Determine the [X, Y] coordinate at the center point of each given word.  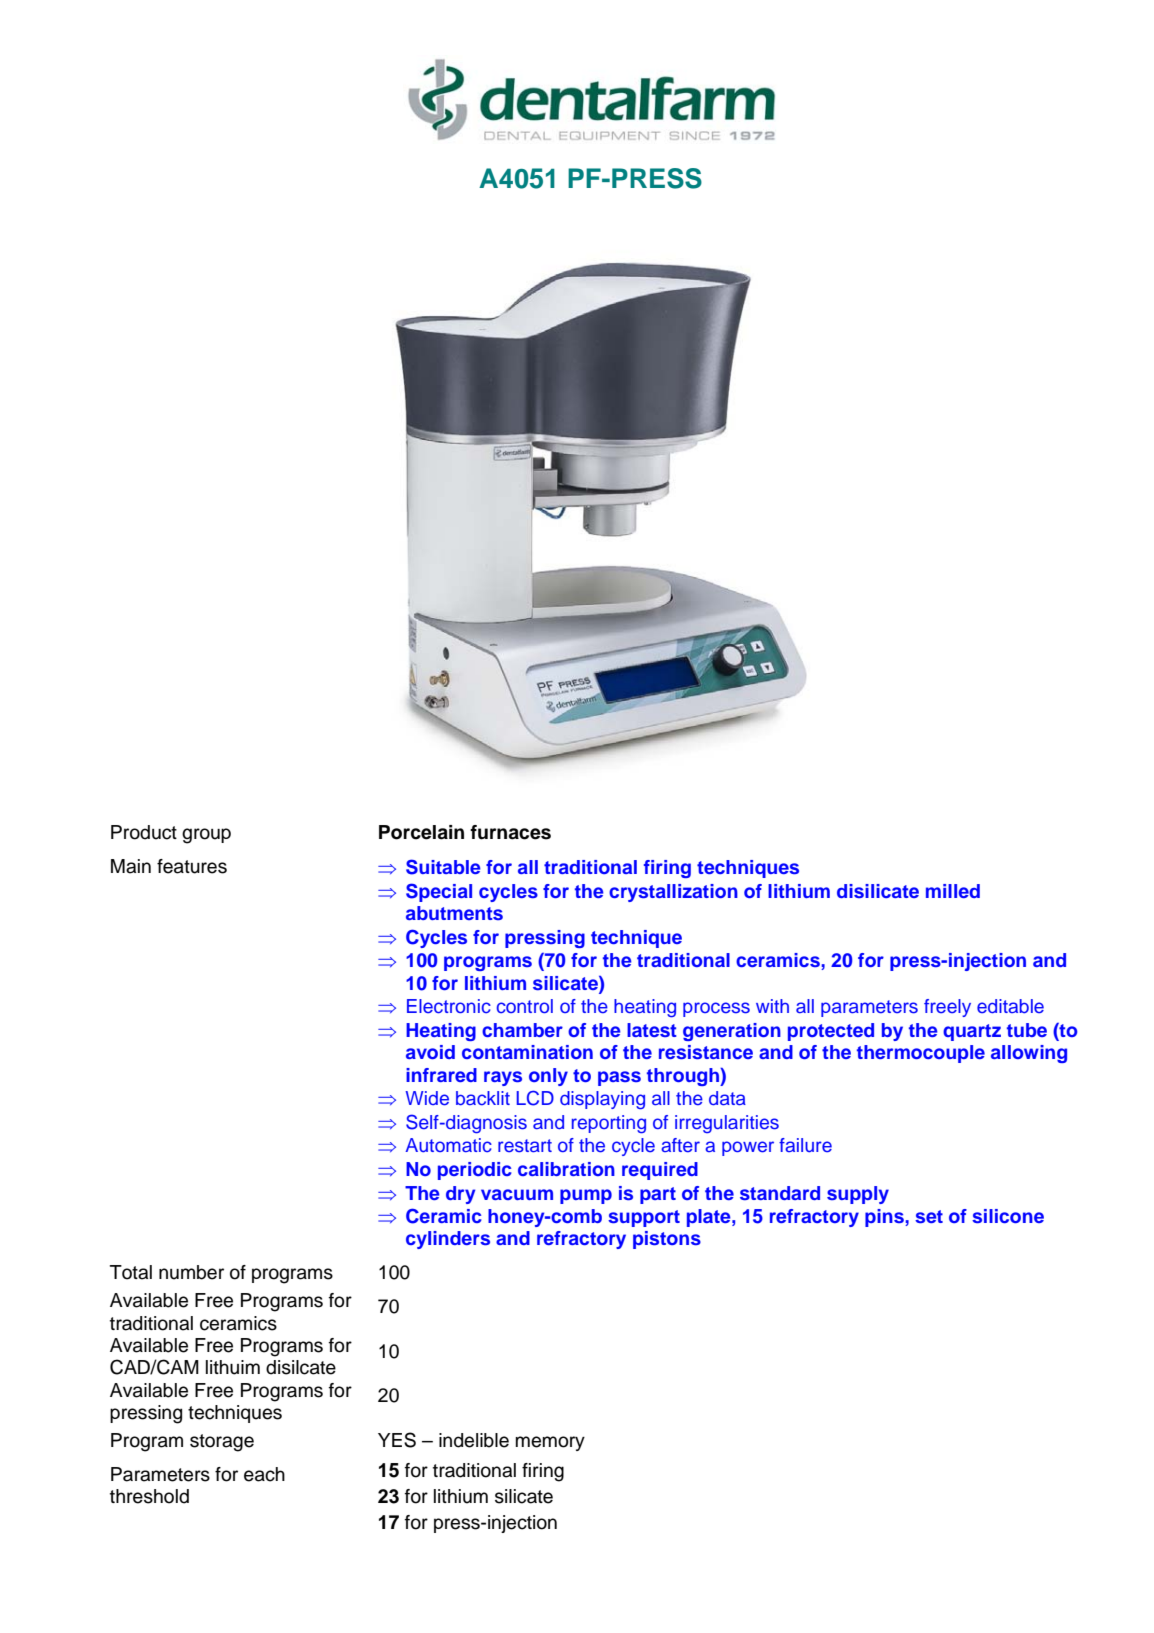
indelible [474, 1440]
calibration [566, 1169]
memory [550, 1443]
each [264, 1474]
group [206, 836]
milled [953, 891]
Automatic [448, 1145]
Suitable [443, 867]
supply [858, 1195]
